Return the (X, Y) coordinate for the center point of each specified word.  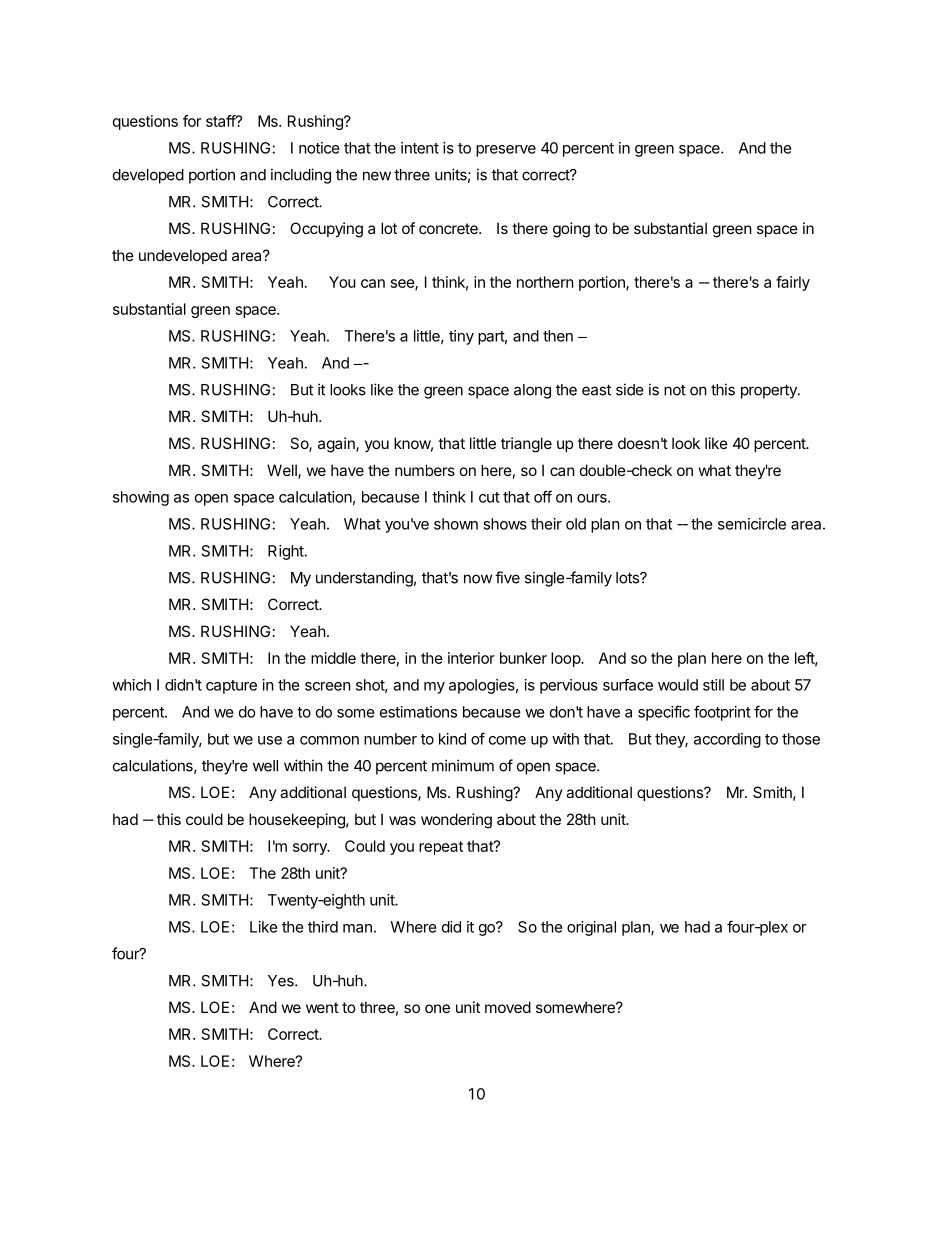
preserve (506, 151)
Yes (282, 981)
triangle (526, 445)
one (437, 1008)
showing (141, 498)
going (571, 230)
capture (231, 687)
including (301, 176)
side (630, 389)
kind (452, 739)
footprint (722, 713)
